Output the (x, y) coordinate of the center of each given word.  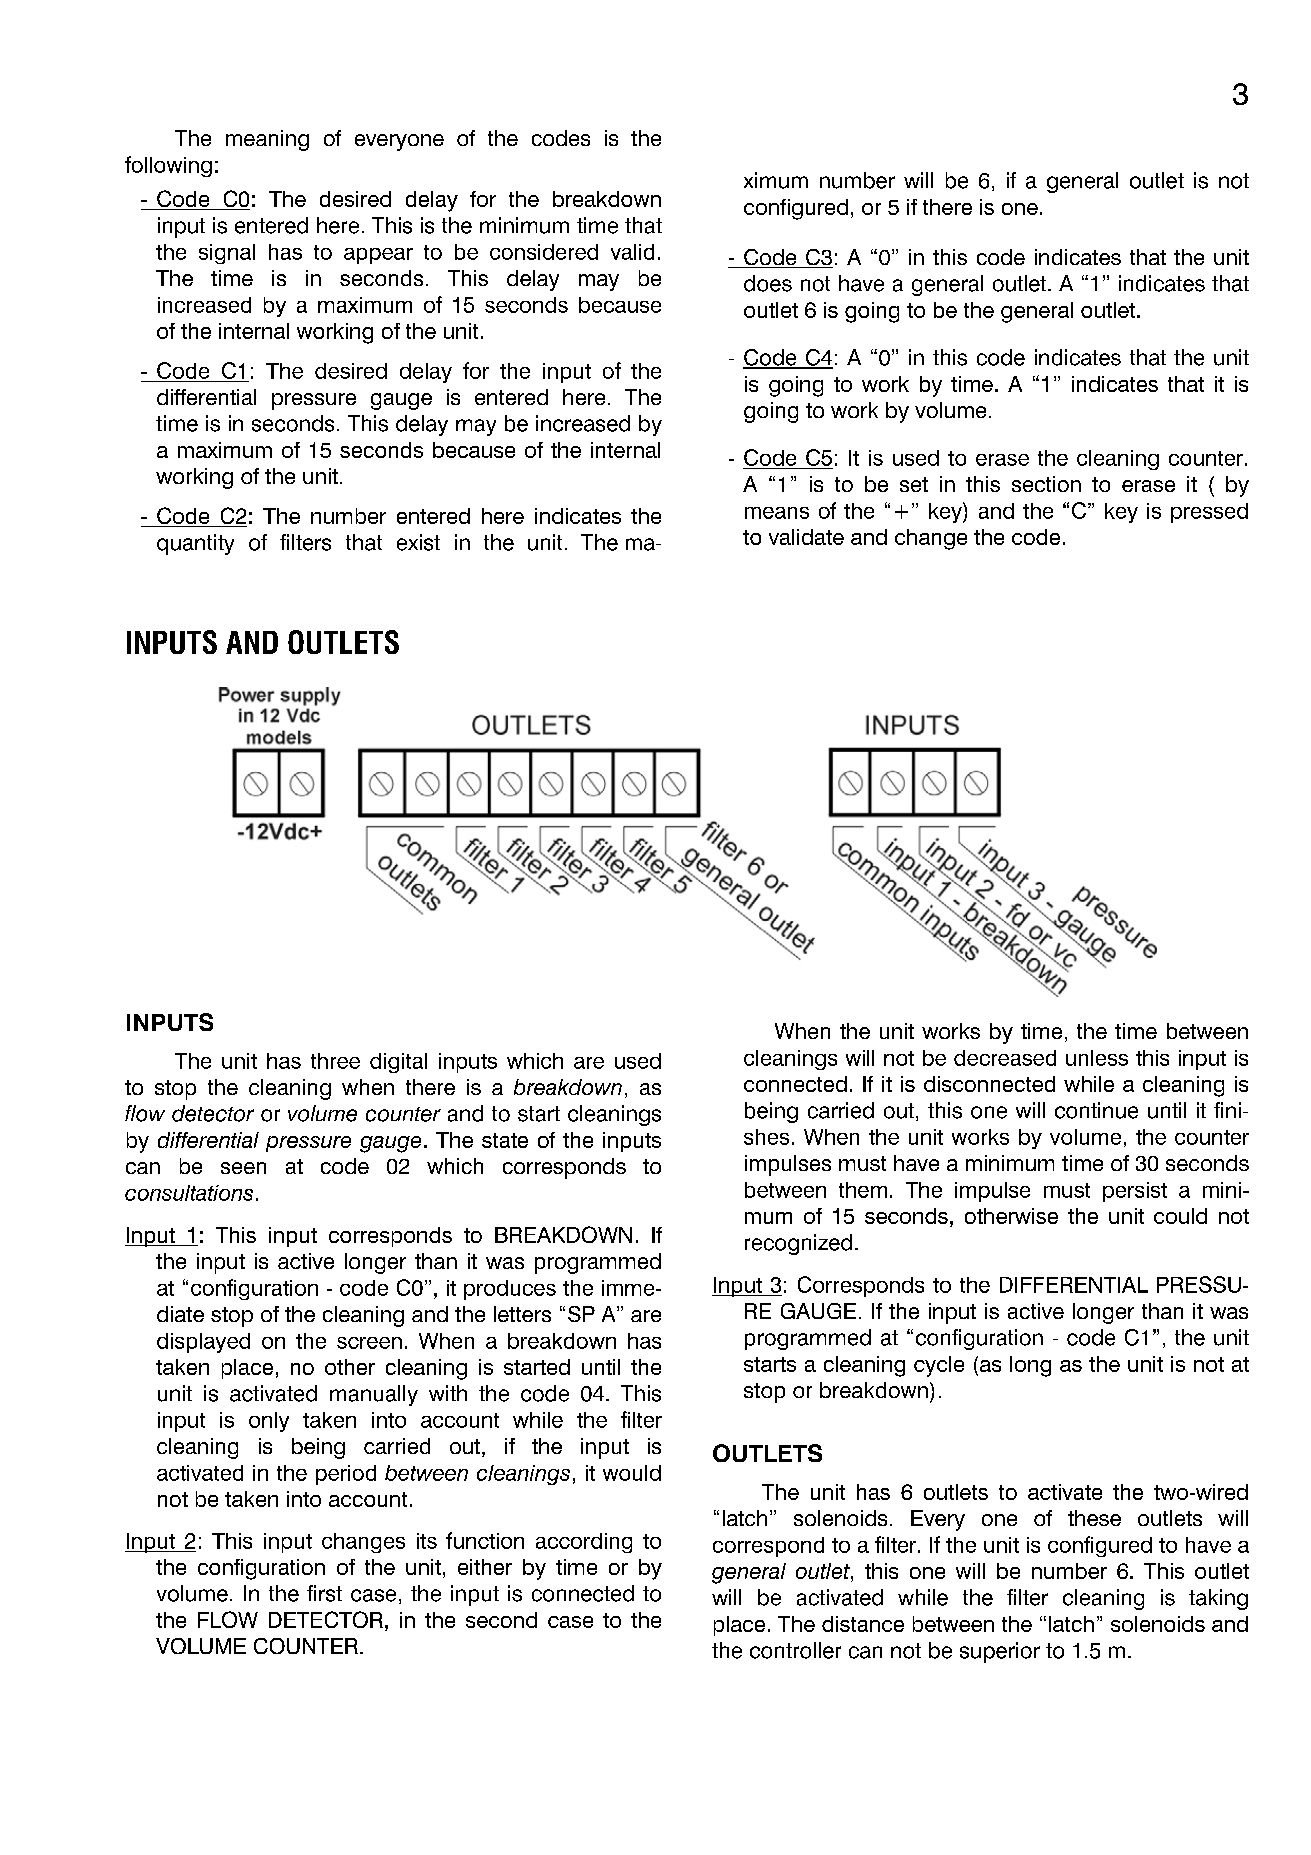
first (324, 1593)
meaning (267, 140)
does (768, 283)
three (335, 1061)
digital (398, 1063)
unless (1097, 1058)
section (1046, 484)
